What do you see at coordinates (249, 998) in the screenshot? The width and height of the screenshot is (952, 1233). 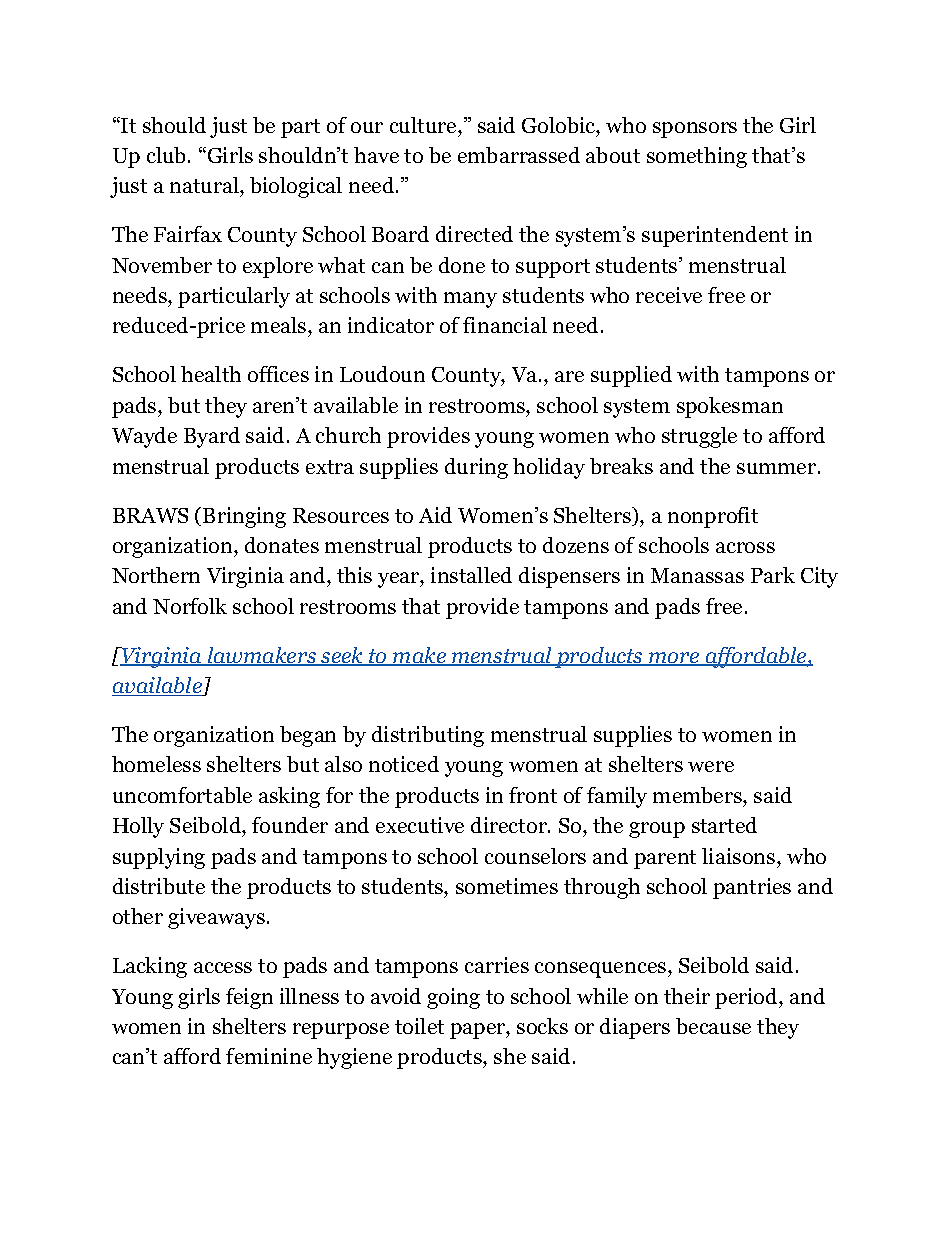 I see `feign` at bounding box center [249, 998].
